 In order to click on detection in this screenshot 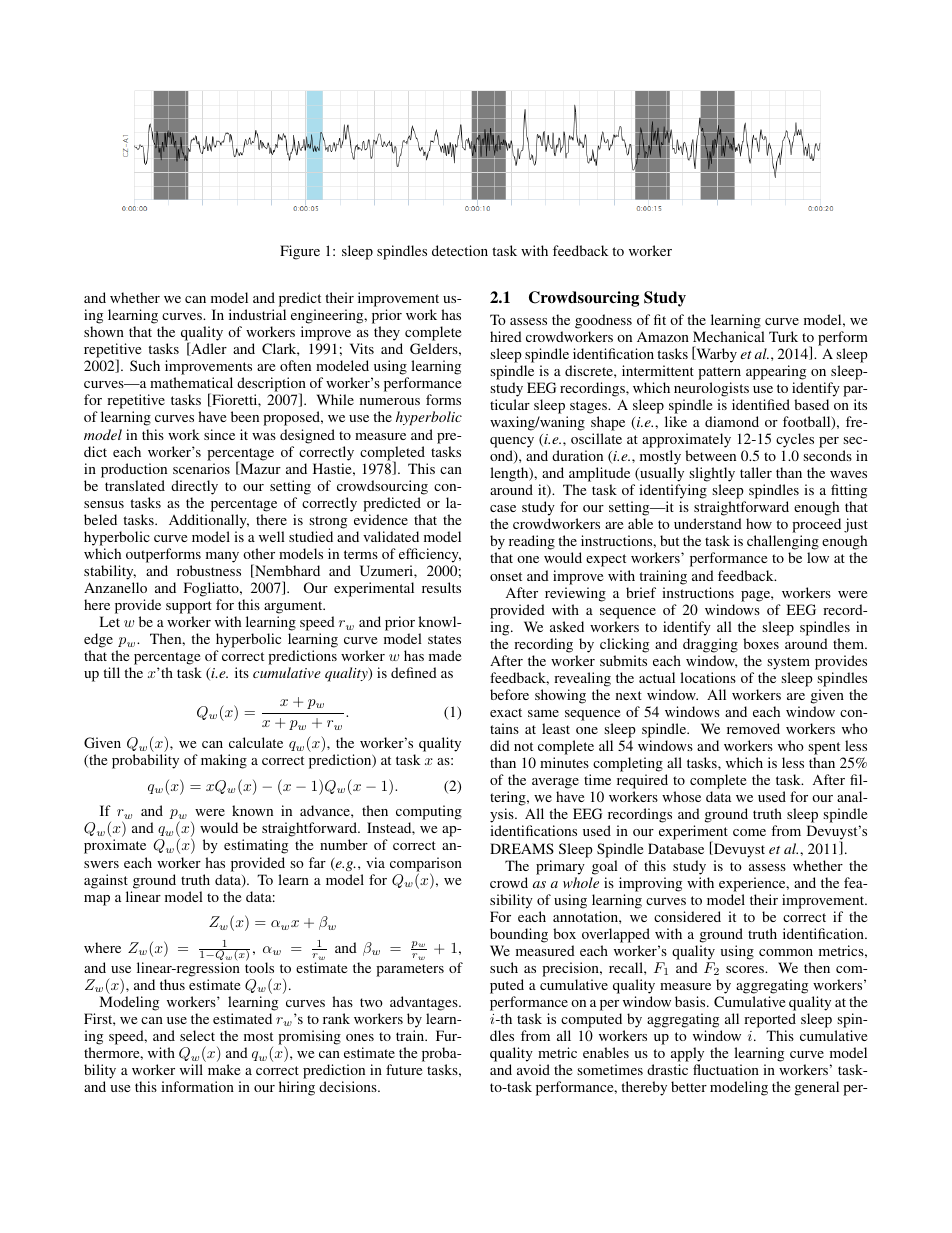, I will do `click(460, 250)`.
